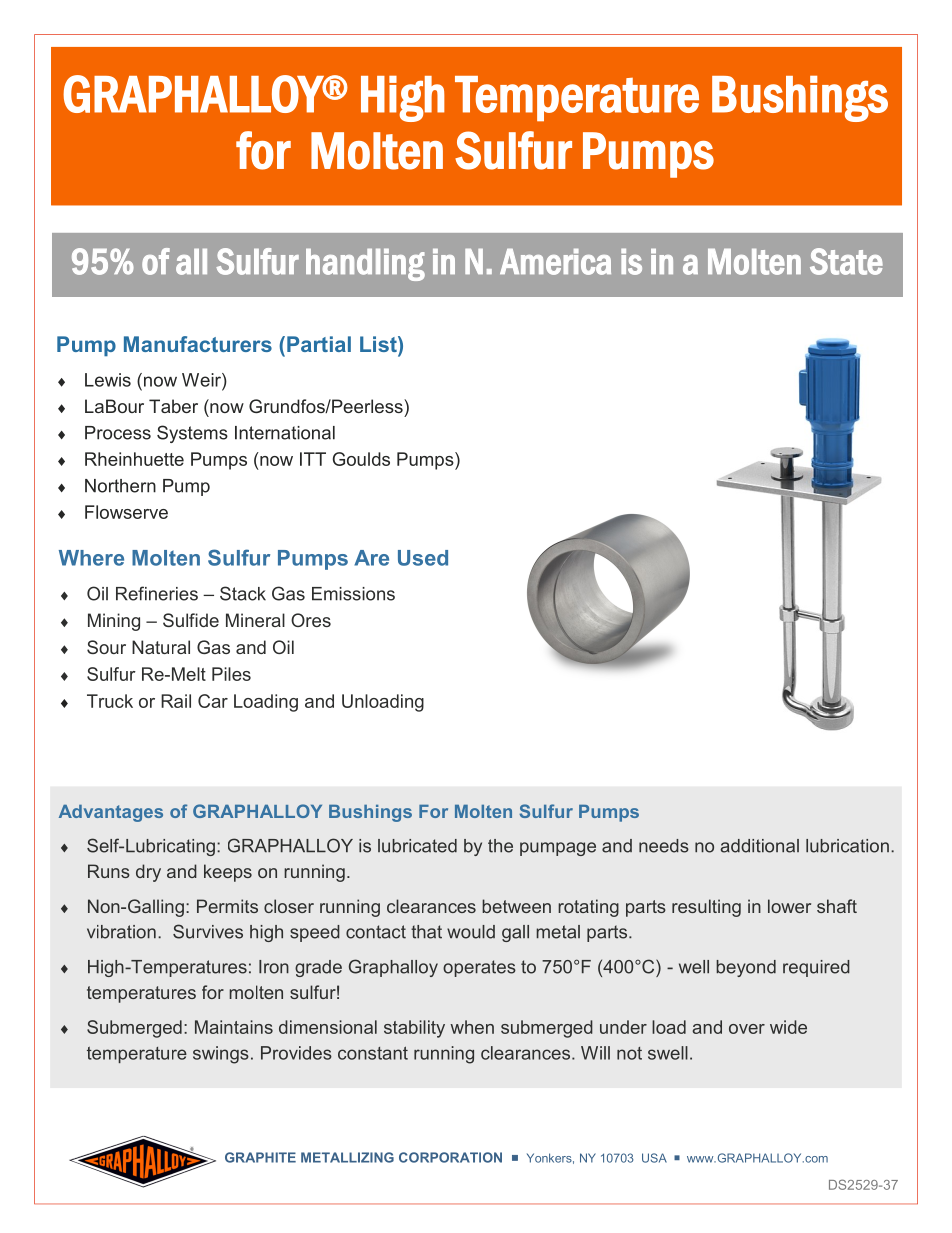 The image size is (952, 1233). Describe the element at coordinates (759, 846) in the screenshot. I see `additional` at that location.
